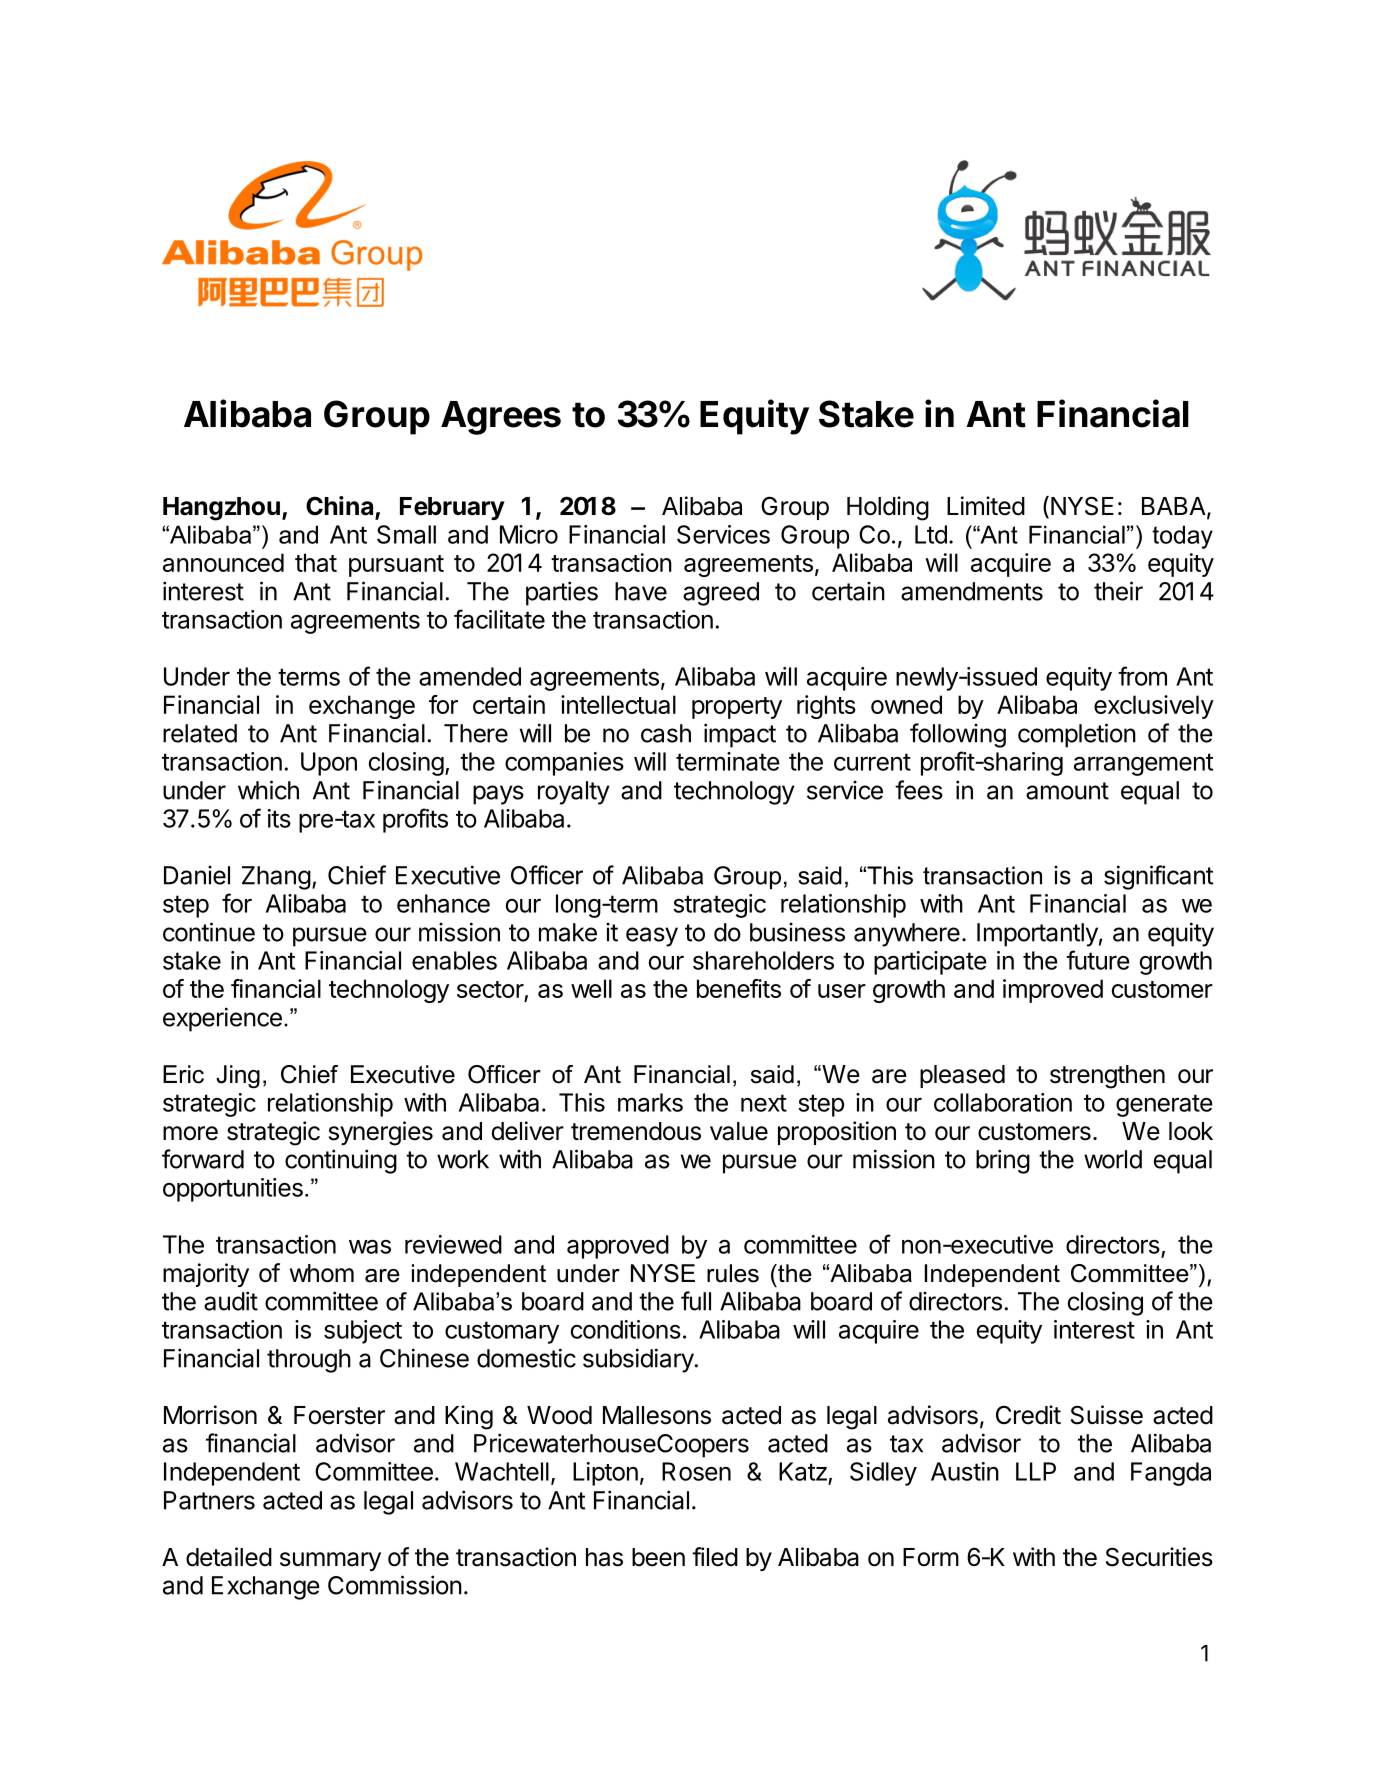 The image size is (1374, 1778). I want to click on Agrees, so click(501, 418).
